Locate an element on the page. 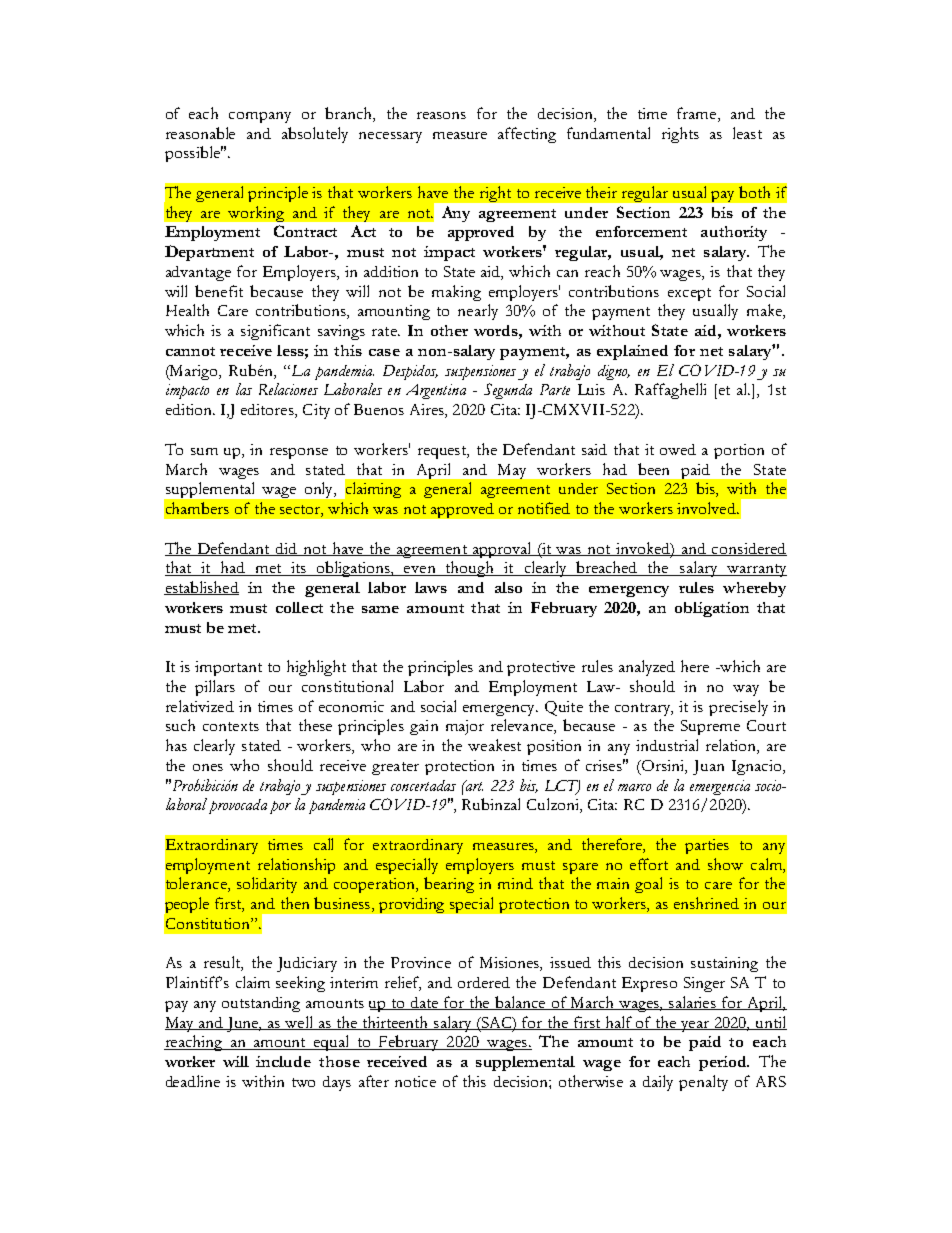  warranty is located at coordinates (755, 570).
